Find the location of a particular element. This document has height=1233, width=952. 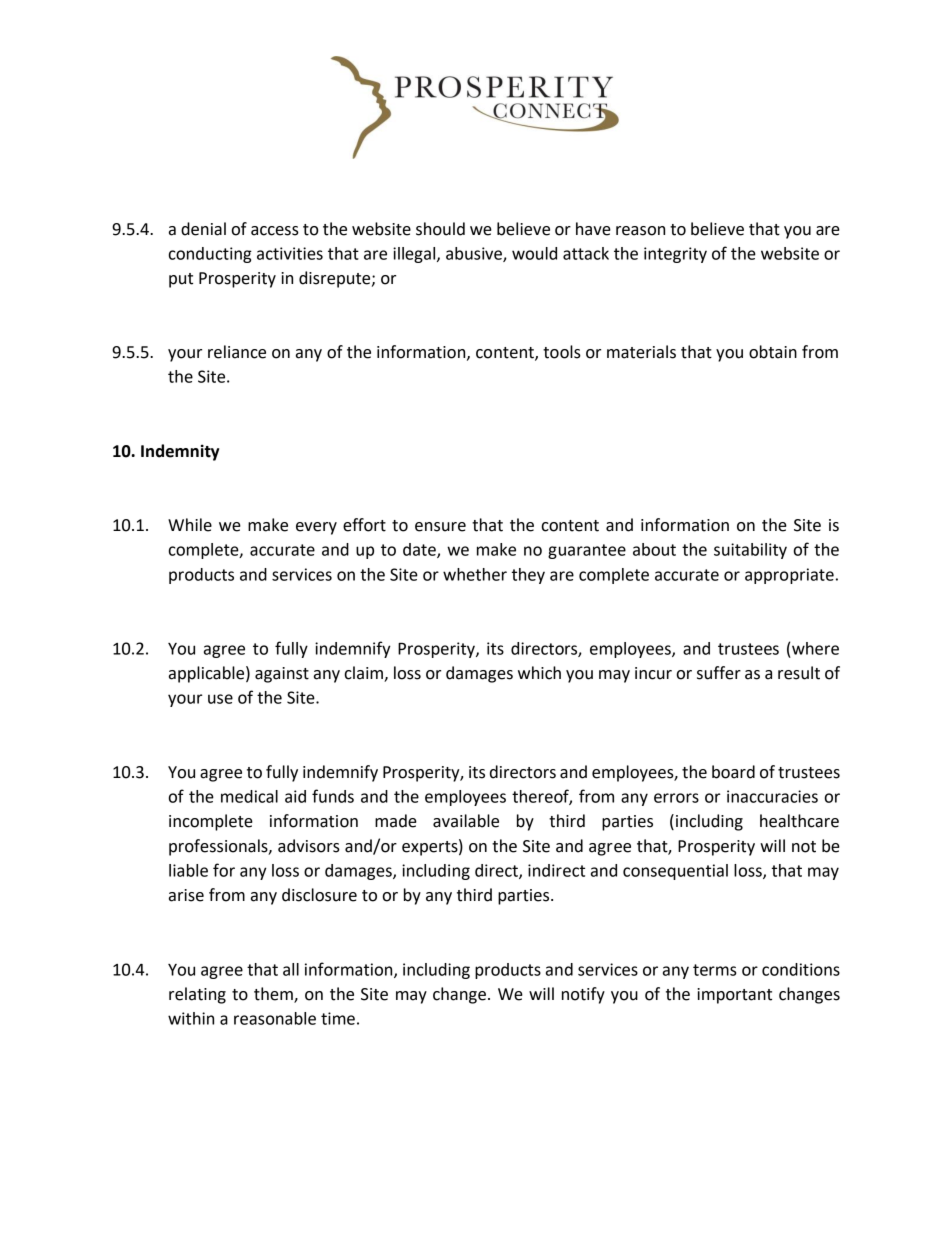

suitability is located at coordinates (750, 551).
